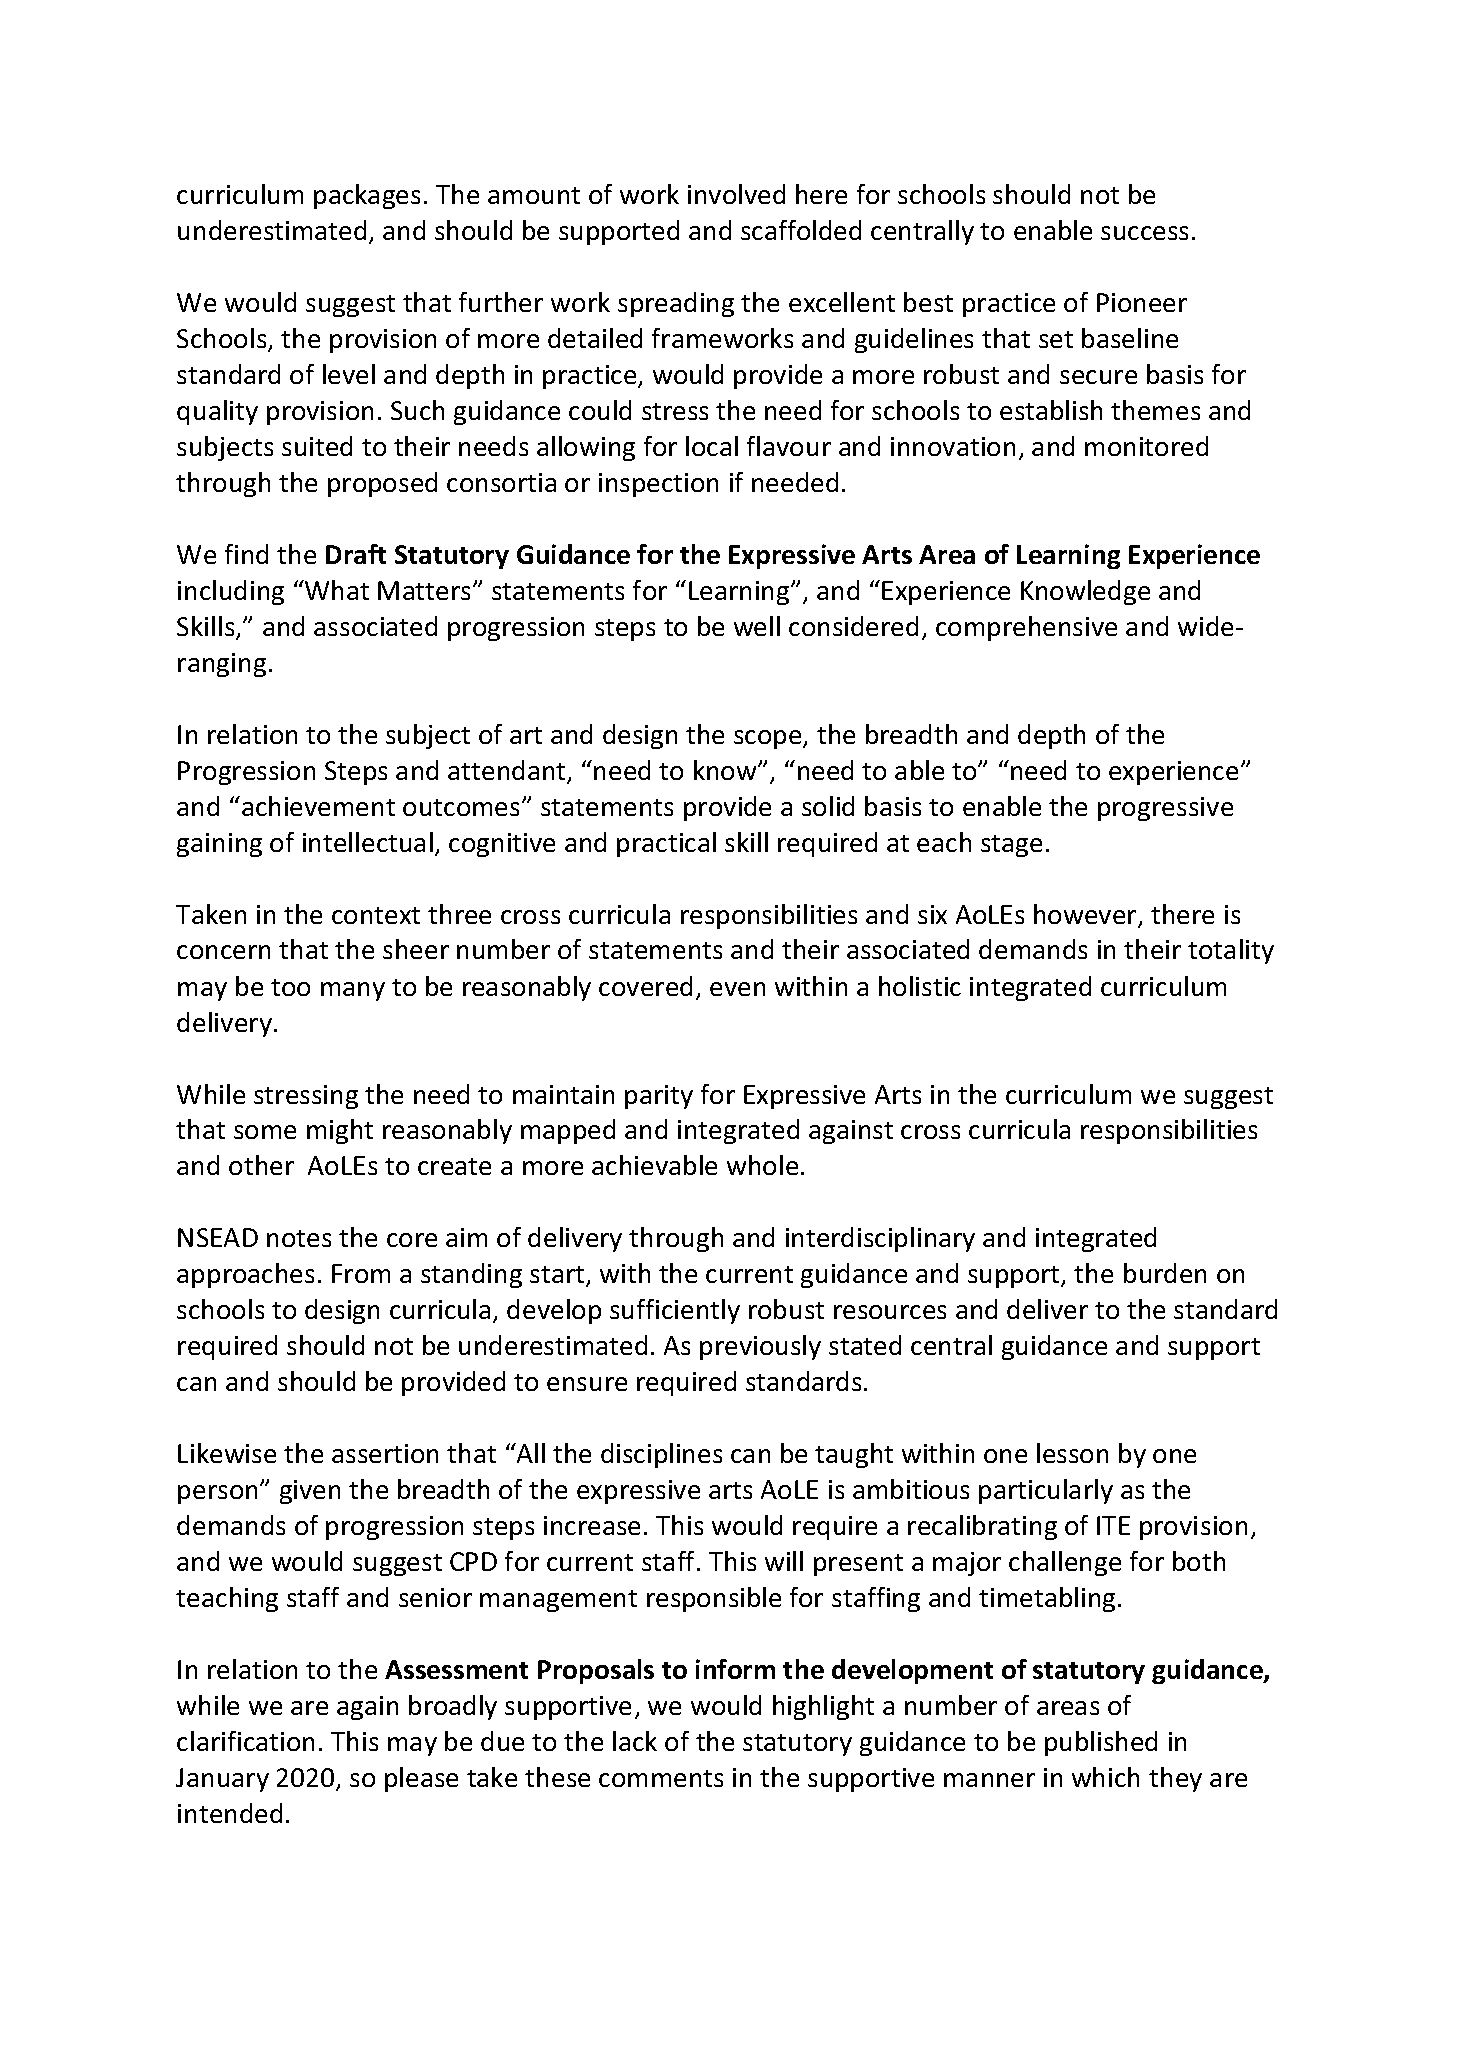 This document has width=1462, height=2067. What do you see at coordinates (1086, 915) in the document?
I see `however` at bounding box center [1086, 915].
